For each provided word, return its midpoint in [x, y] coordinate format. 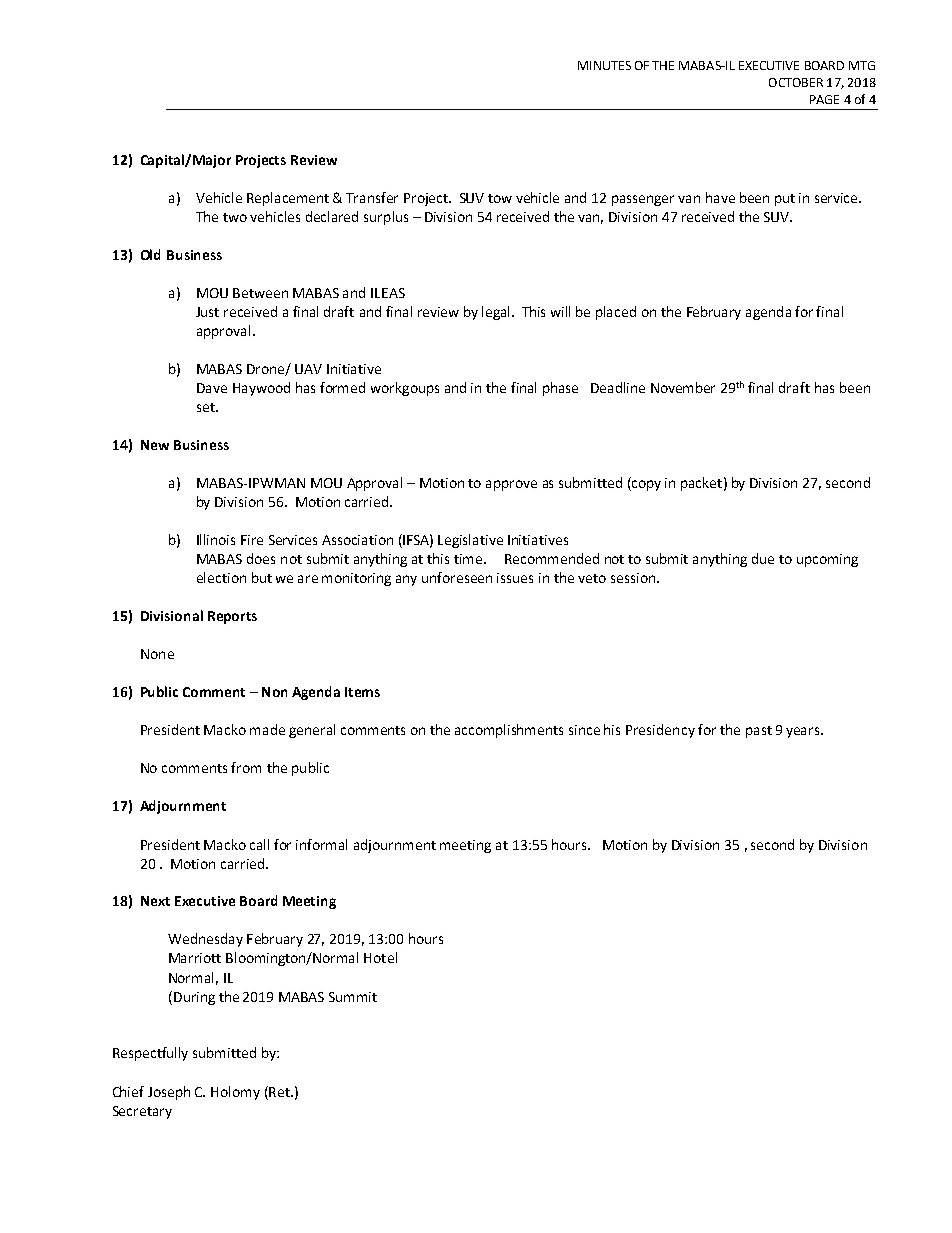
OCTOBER [796, 82]
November [683, 387]
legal [495, 313]
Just [207, 312]
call [259, 844]
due [763, 558]
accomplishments [509, 731]
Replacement [288, 199]
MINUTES [604, 65]
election [221, 577]
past [759, 732]
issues [515, 578]
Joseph [169, 1093]
